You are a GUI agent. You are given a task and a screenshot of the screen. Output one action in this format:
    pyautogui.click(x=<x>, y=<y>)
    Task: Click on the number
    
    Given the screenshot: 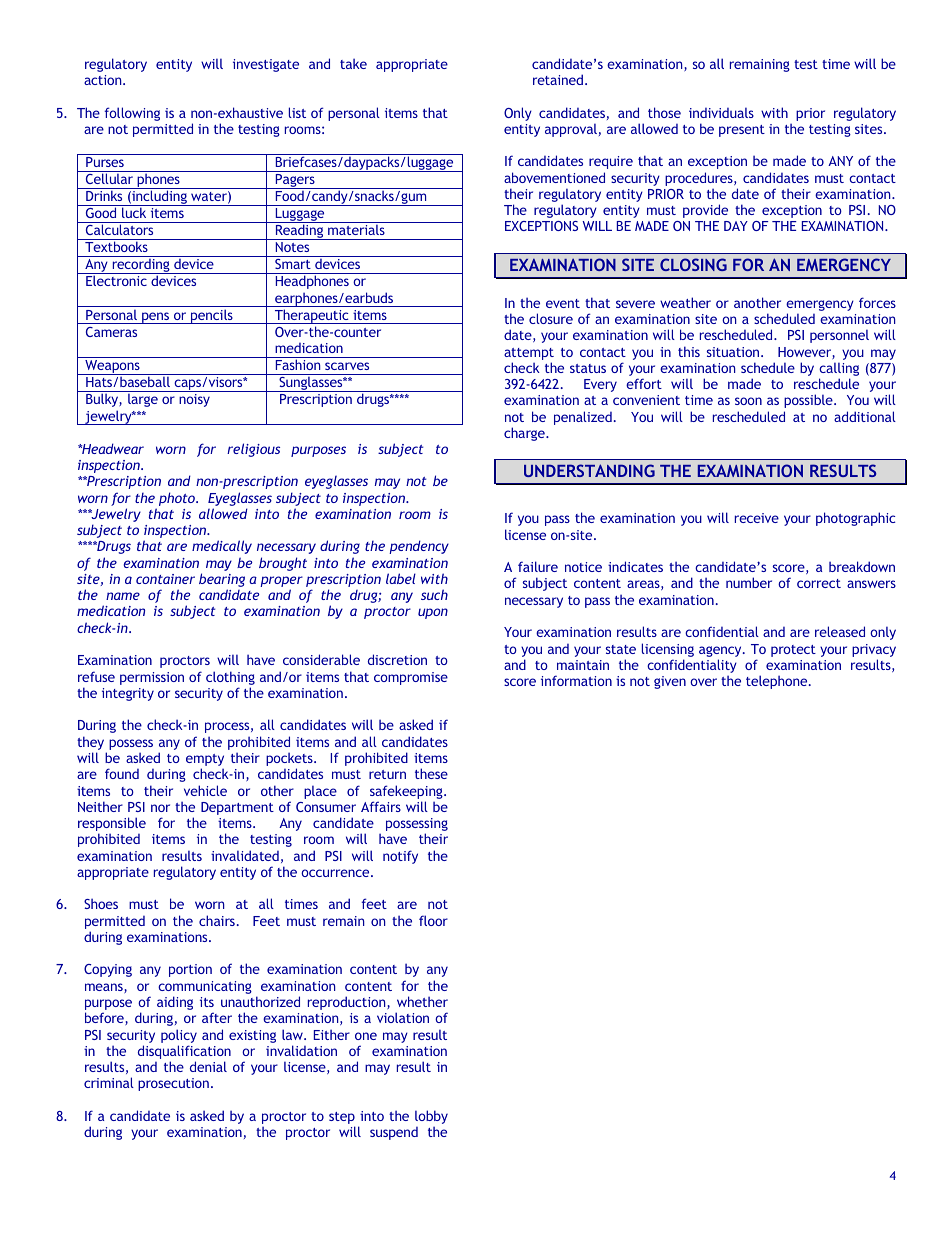 What is the action you would take?
    pyautogui.click(x=749, y=582)
